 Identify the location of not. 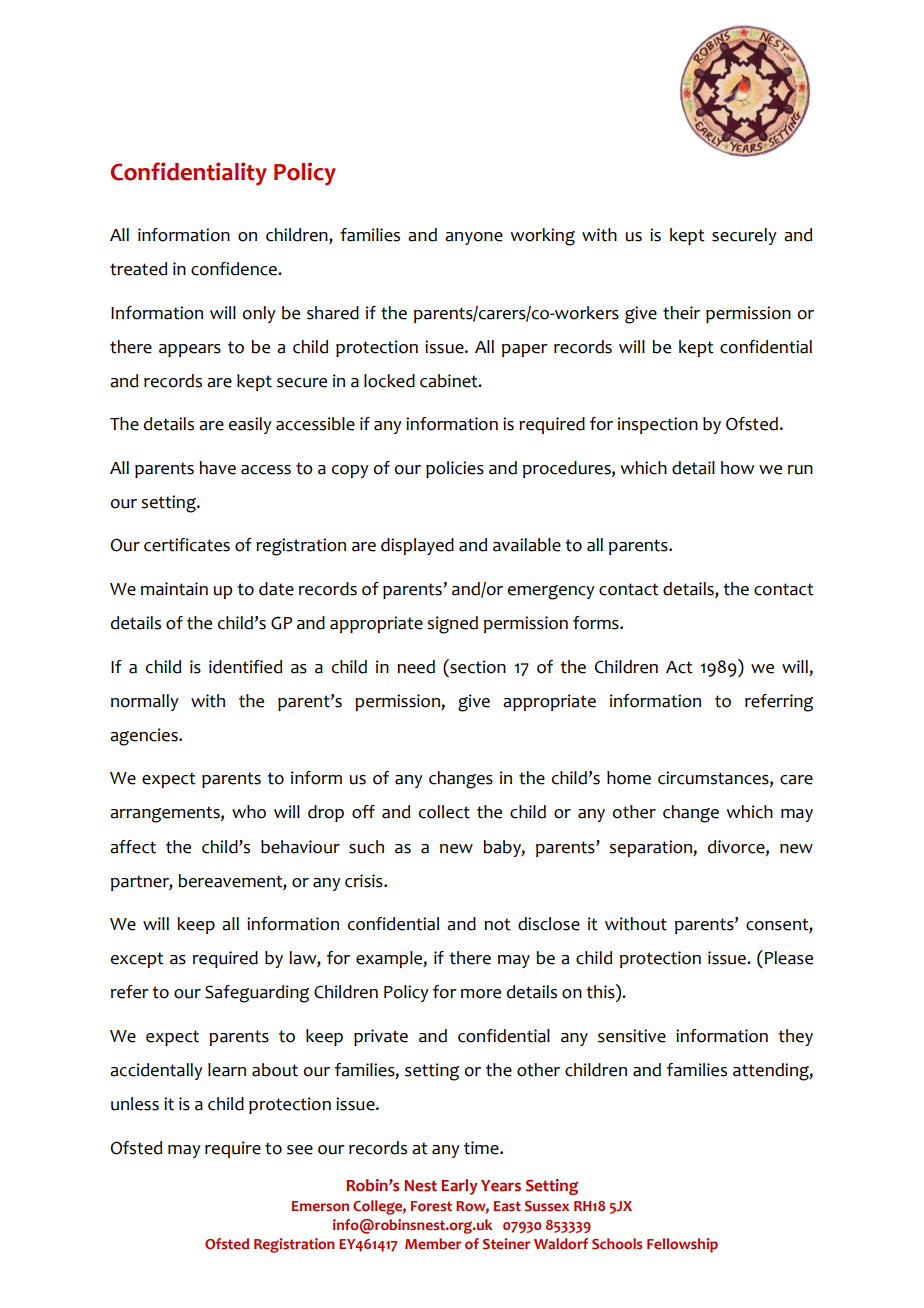
(497, 924).
